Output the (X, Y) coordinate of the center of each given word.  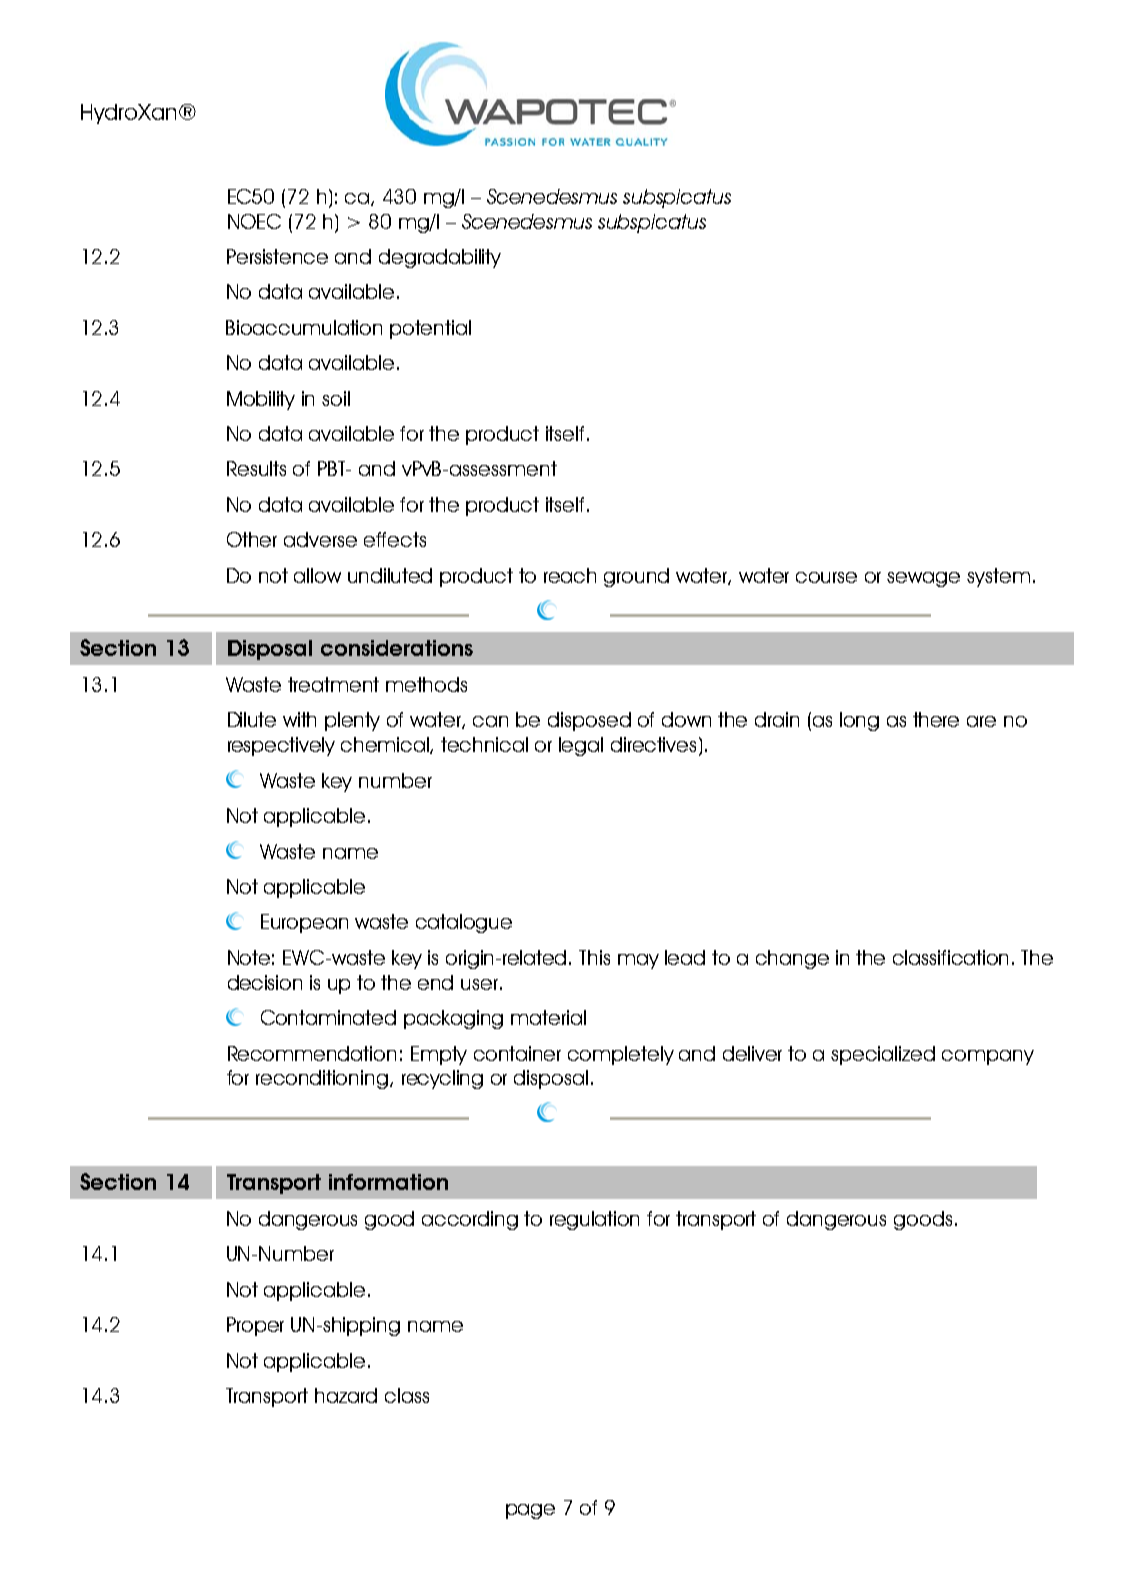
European (304, 923)
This (594, 957)
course (826, 577)
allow (317, 575)
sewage (923, 579)
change (792, 959)
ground (636, 577)
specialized (883, 1055)
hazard (346, 1395)
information (388, 1182)
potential (430, 329)
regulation (594, 1220)
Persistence (277, 256)
